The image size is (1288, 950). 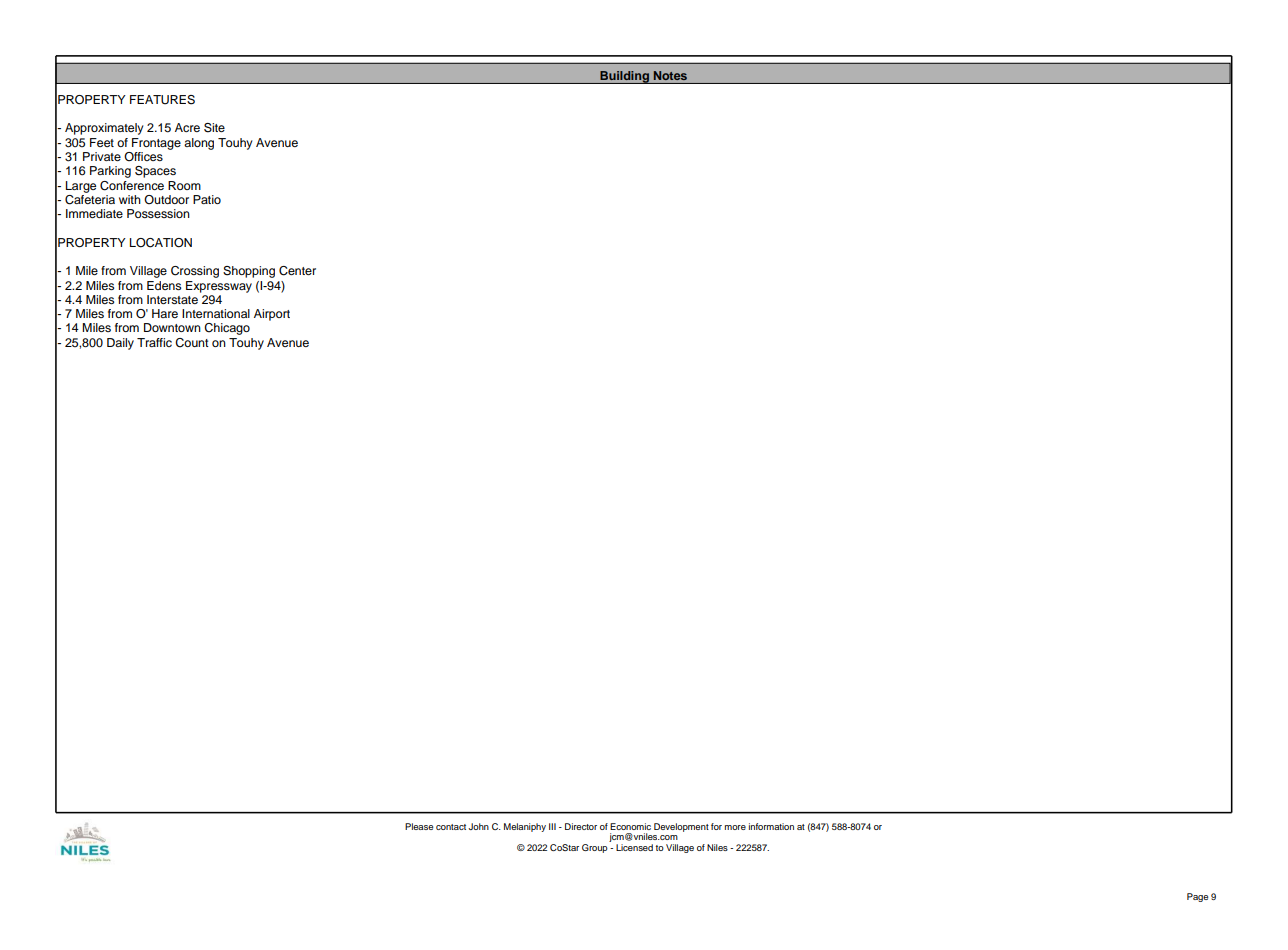 What do you see at coordinates (630, 826) in the screenshot?
I see `Economic` at bounding box center [630, 826].
